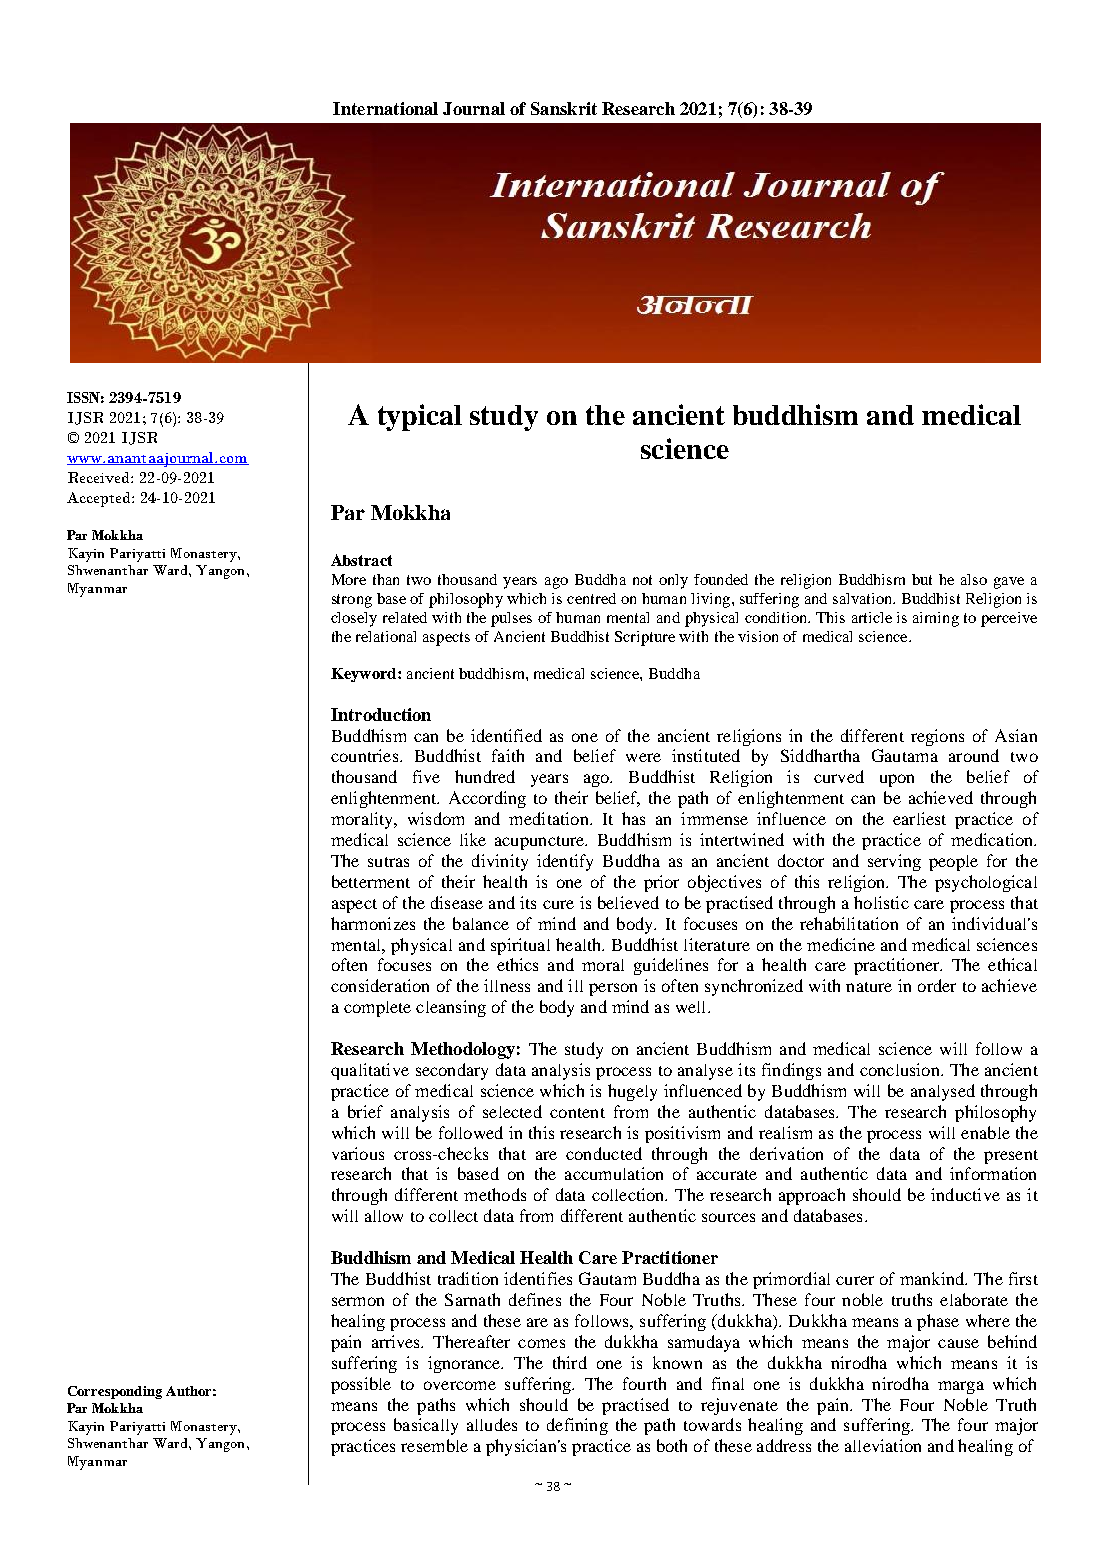 Image resolution: width=1105 pixels, height=1563 pixels. What do you see at coordinates (420, 417) in the screenshot?
I see `typical` at bounding box center [420, 417].
